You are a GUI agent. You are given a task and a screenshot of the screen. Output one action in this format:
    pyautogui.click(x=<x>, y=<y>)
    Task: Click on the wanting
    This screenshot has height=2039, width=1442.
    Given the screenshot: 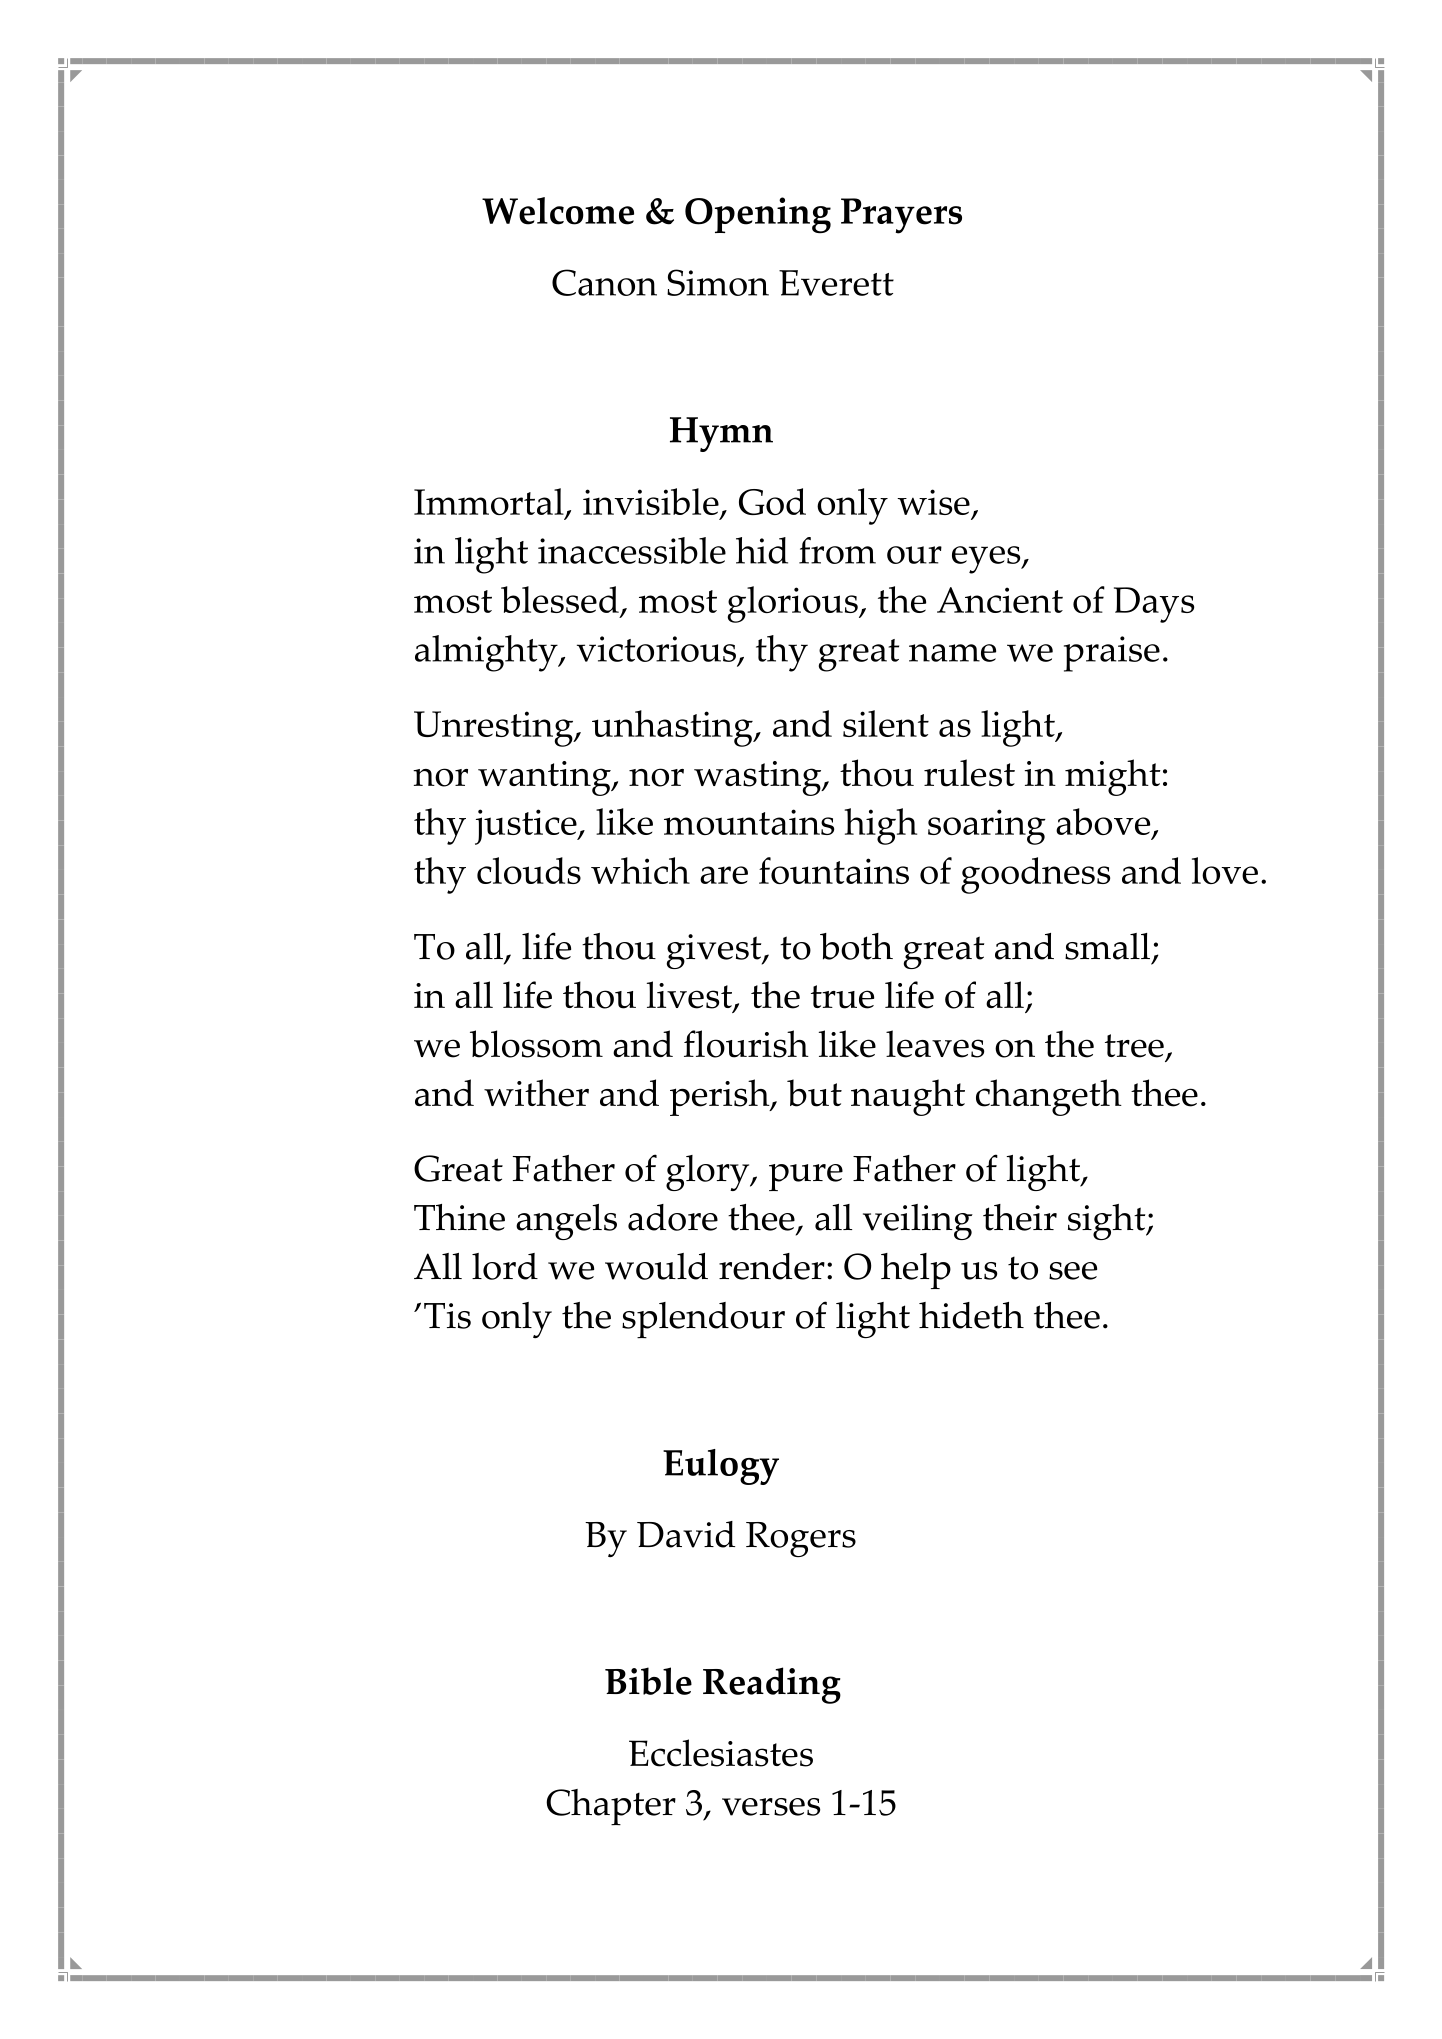 What is the action you would take?
    pyautogui.click(x=545, y=778)
